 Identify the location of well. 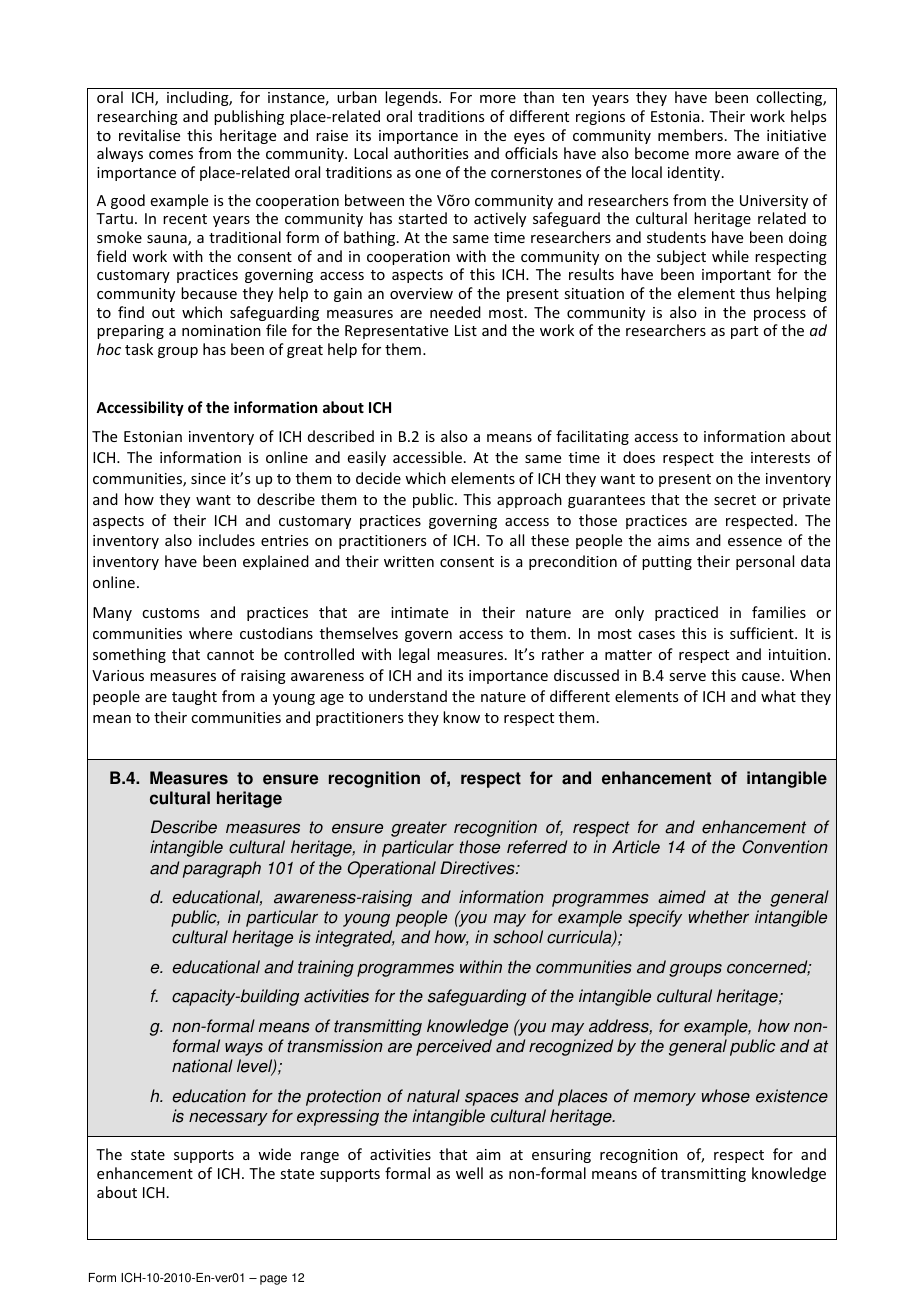
(469, 1173).
